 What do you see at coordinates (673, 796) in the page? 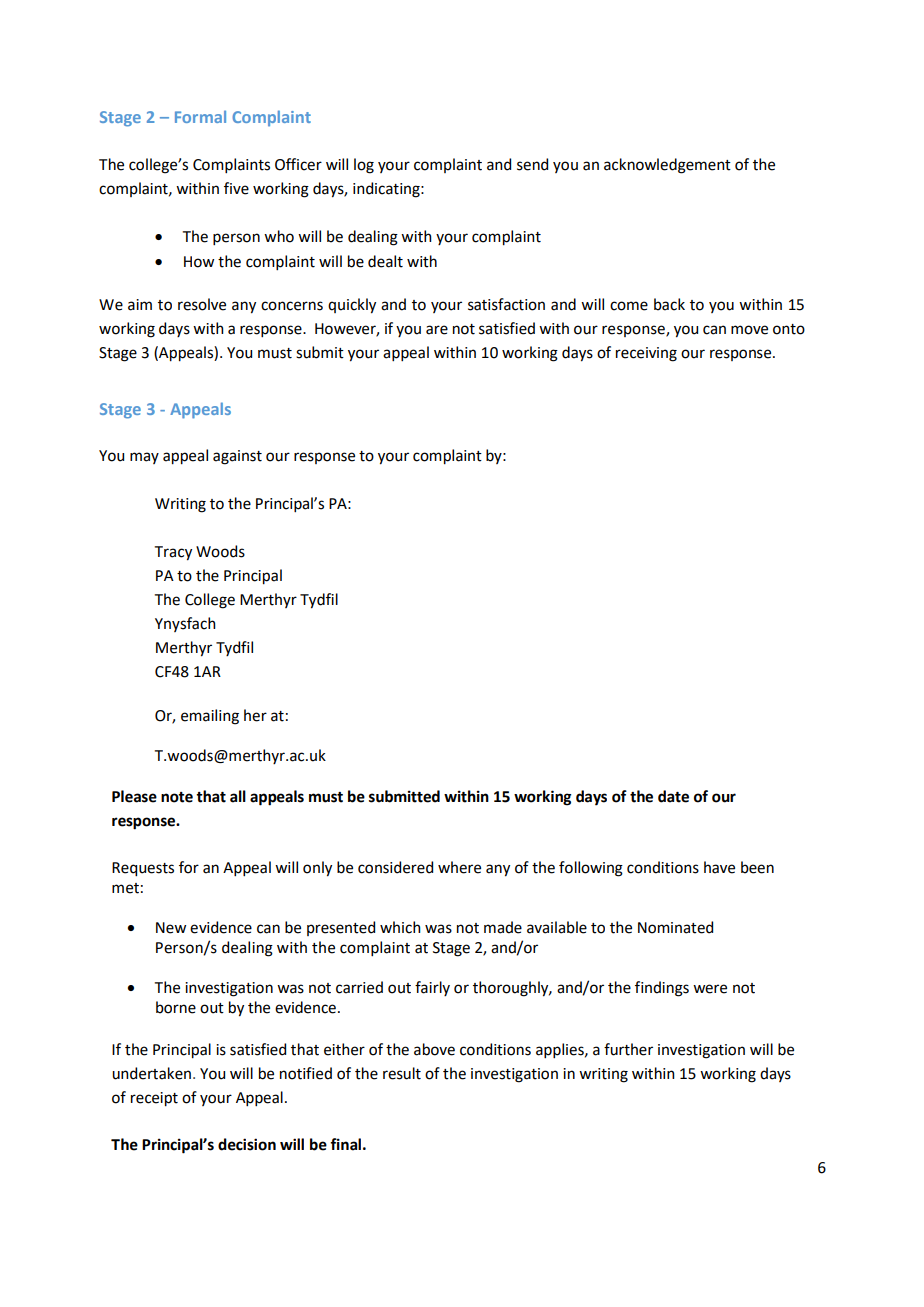
I see `date` at bounding box center [673, 796].
